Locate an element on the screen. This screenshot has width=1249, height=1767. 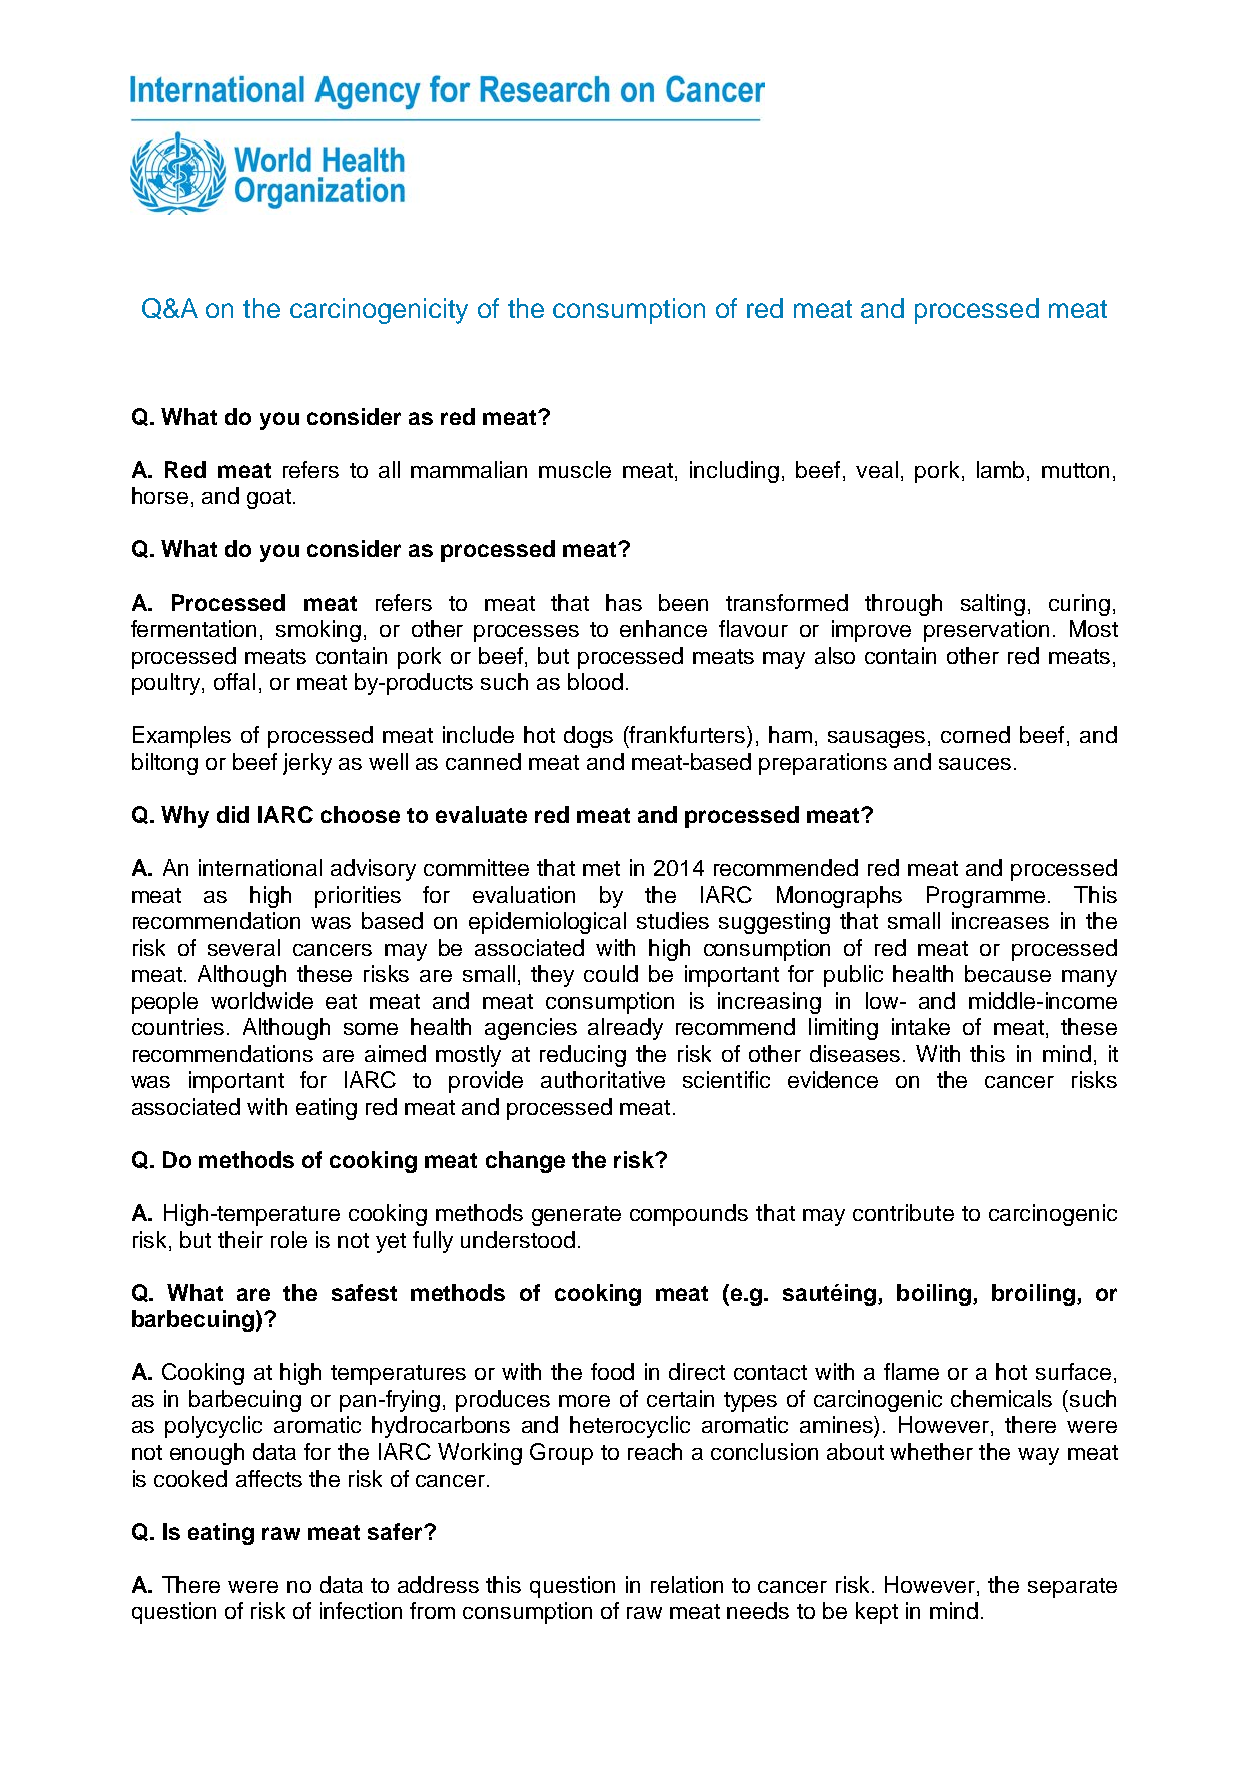
contribute is located at coordinates (903, 1212).
